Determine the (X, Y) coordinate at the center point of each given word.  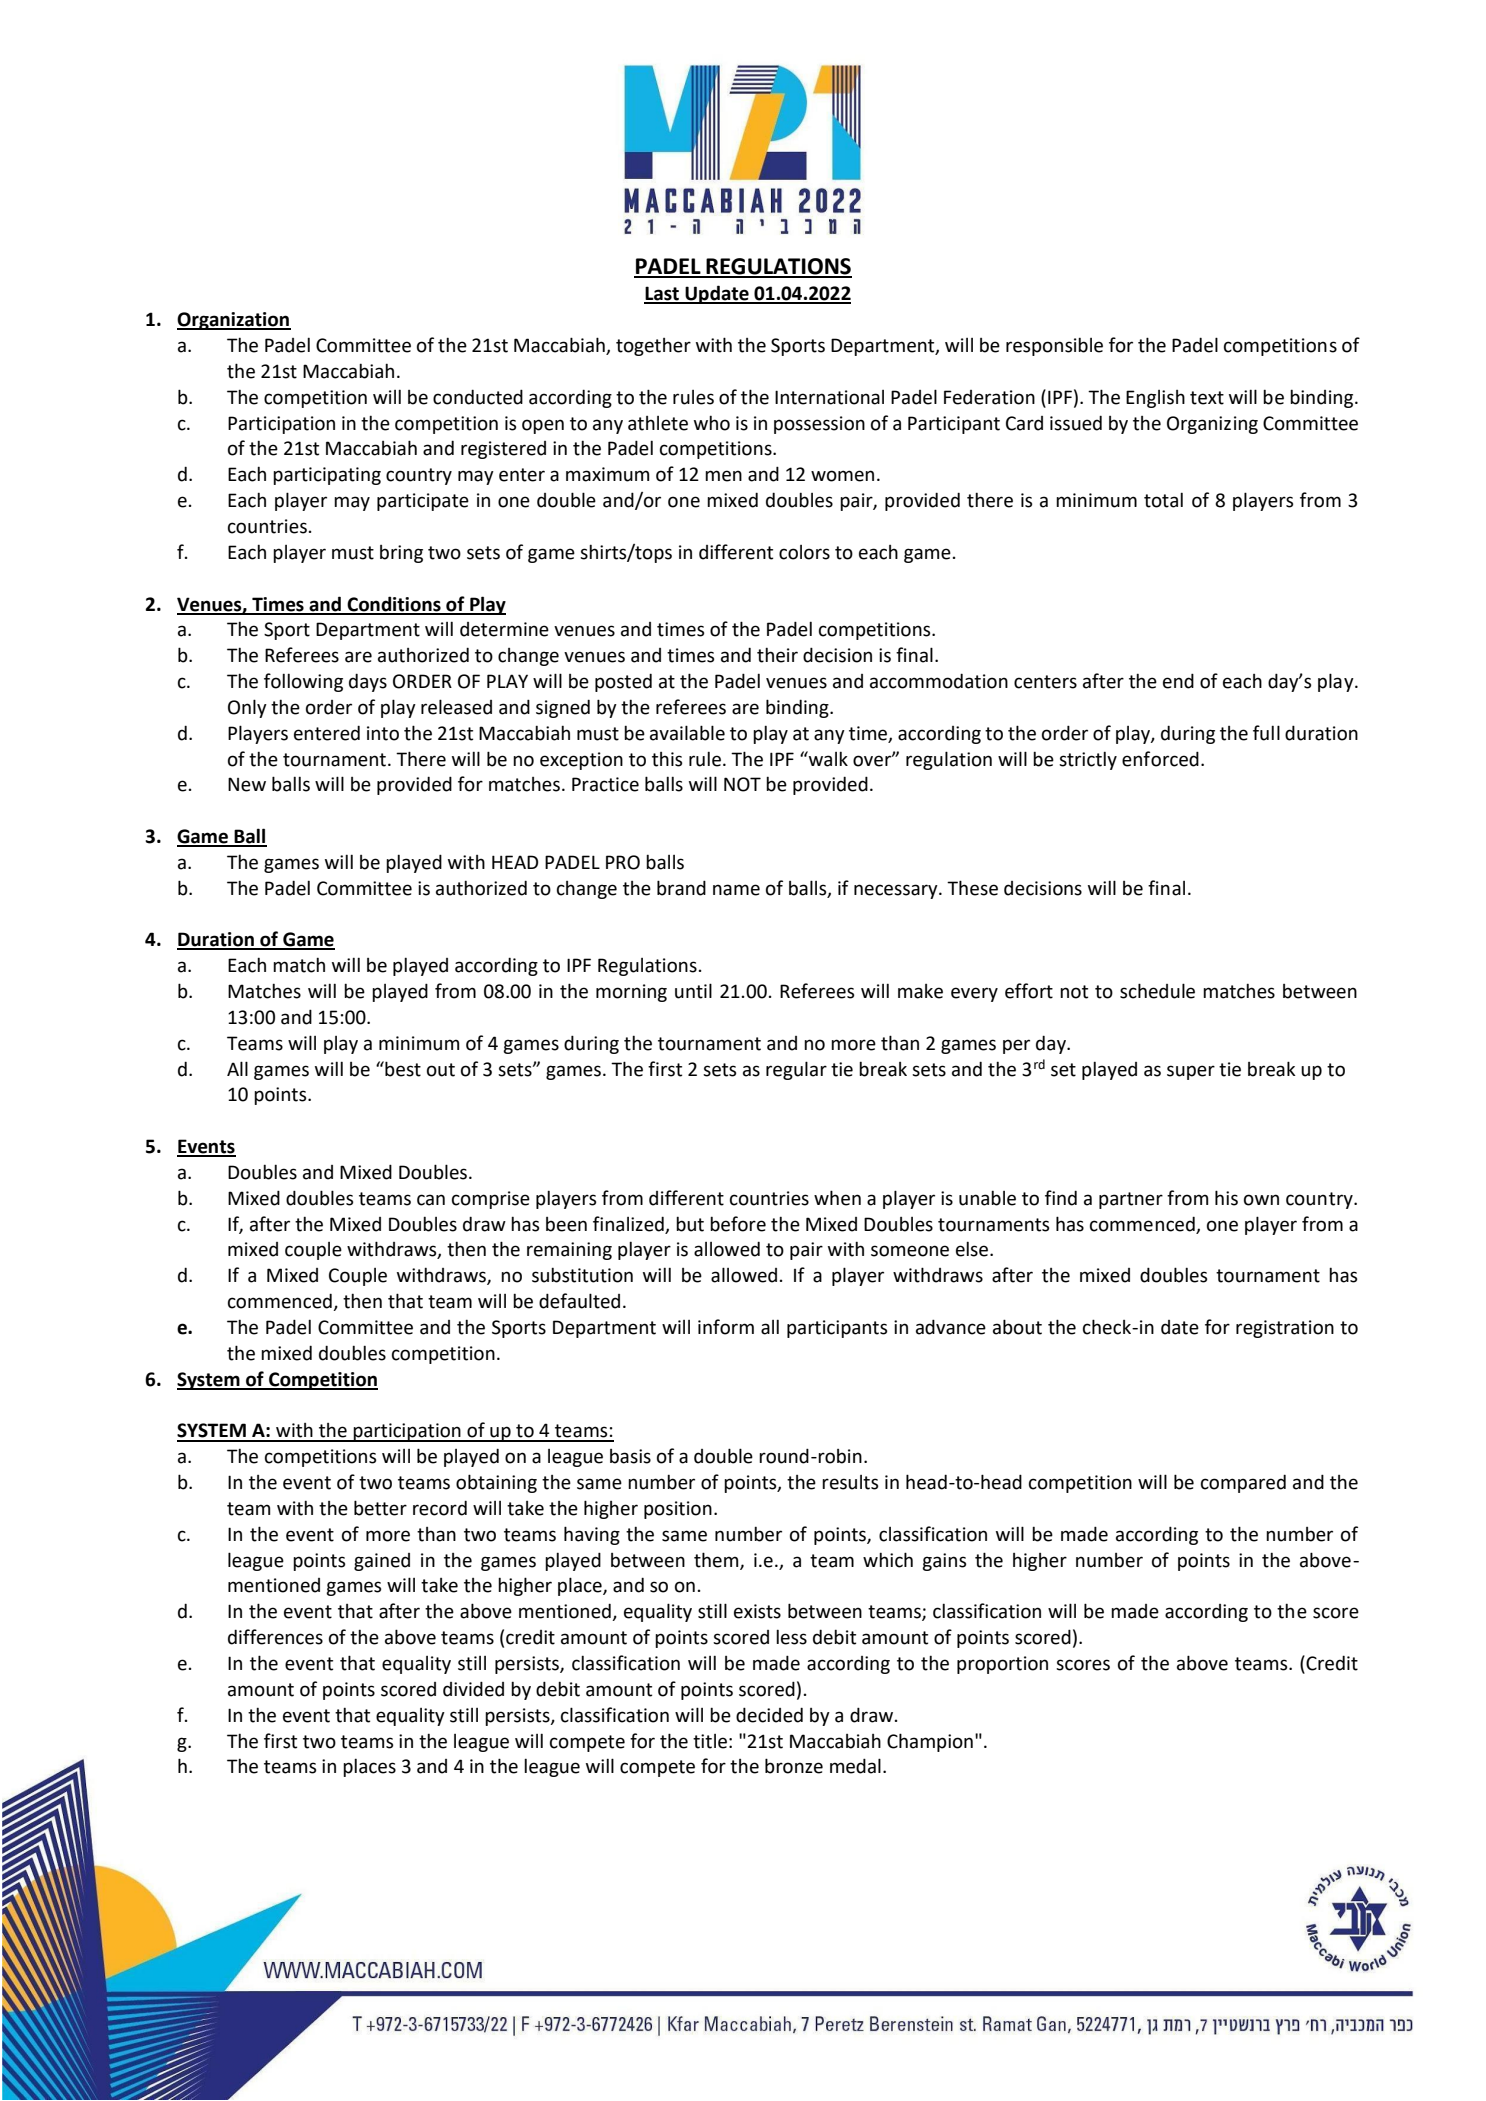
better (380, 1508)
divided (473, 1689)
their (777, 655)
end (1178, 681)
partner (1131, 1200)
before (738, 1224)
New (247, 784)
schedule (1157, 991)
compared (1243, 1483)
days (368, 682)
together (653, 347)
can (431, 1200)
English (1155, 399)
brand (681, 888)
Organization (234, 321)
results (850, 1482)
